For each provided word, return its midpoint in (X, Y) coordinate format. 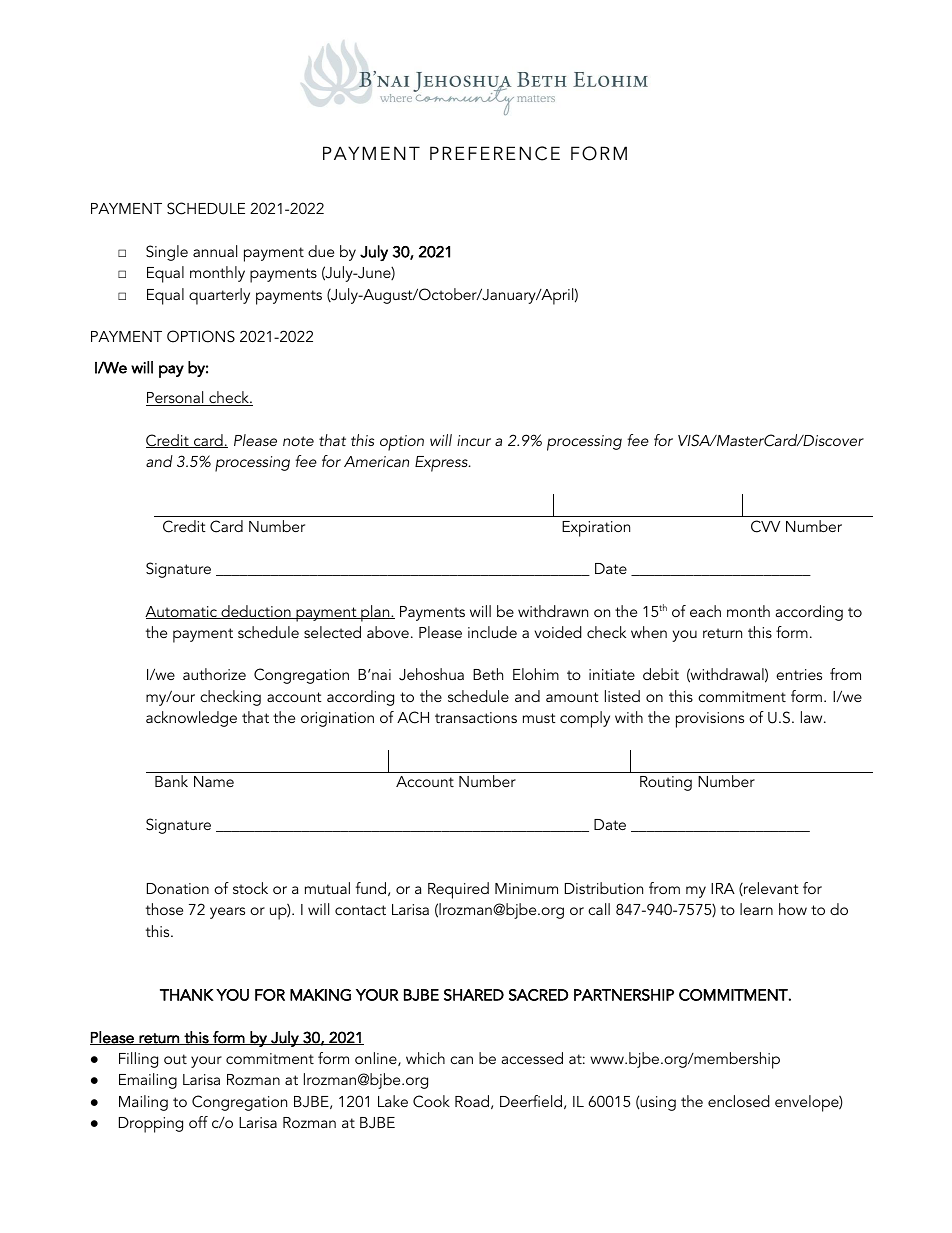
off (198, 1122)
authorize (214, 674)
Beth (488, 674)
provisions (710, 720)
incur (474, 440)
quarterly (219, 296)
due (321, 251)
